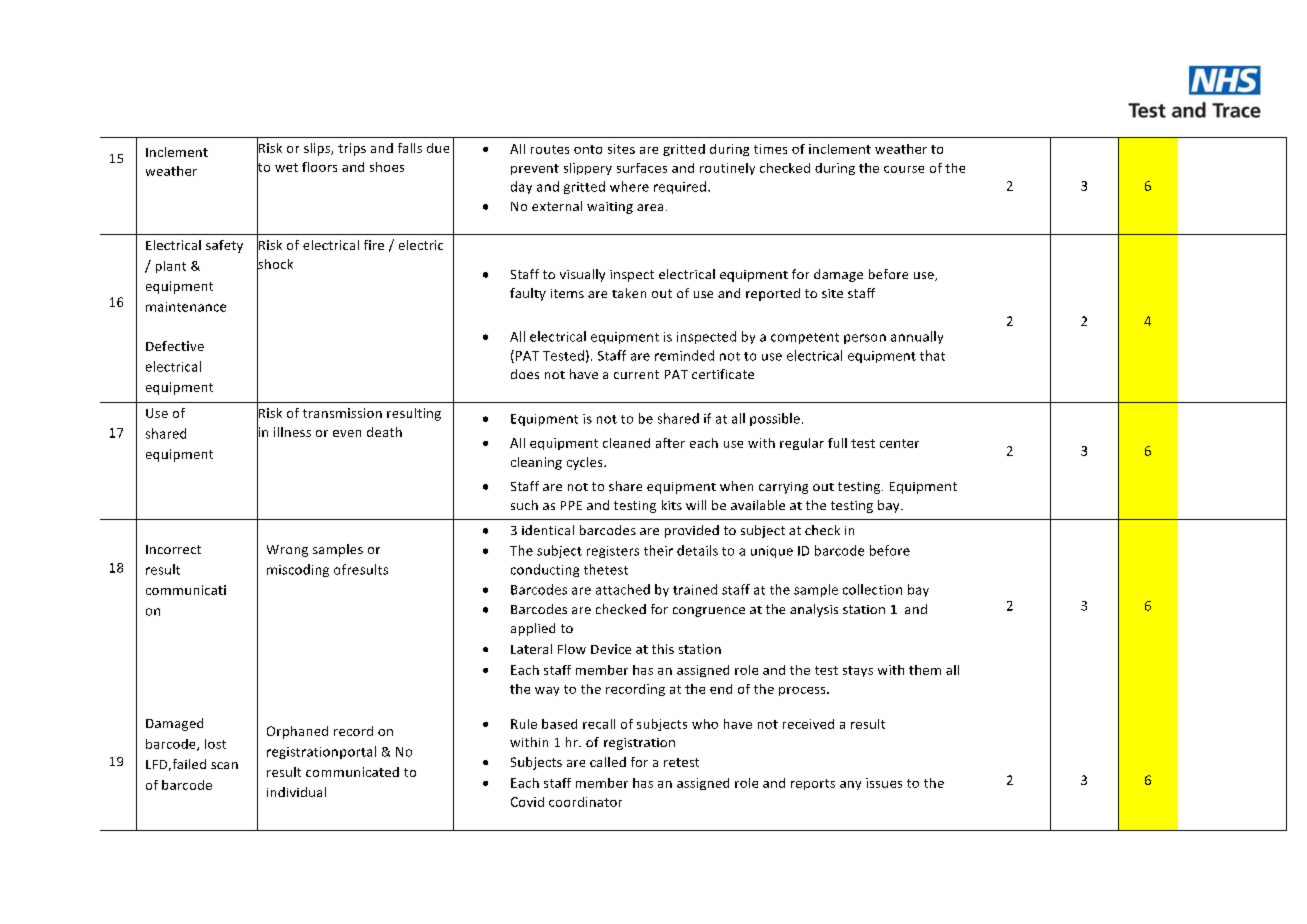  What do you see at coordinates (588, 169) in the document?
I see `slippery` at bounding box center [588, 169].
